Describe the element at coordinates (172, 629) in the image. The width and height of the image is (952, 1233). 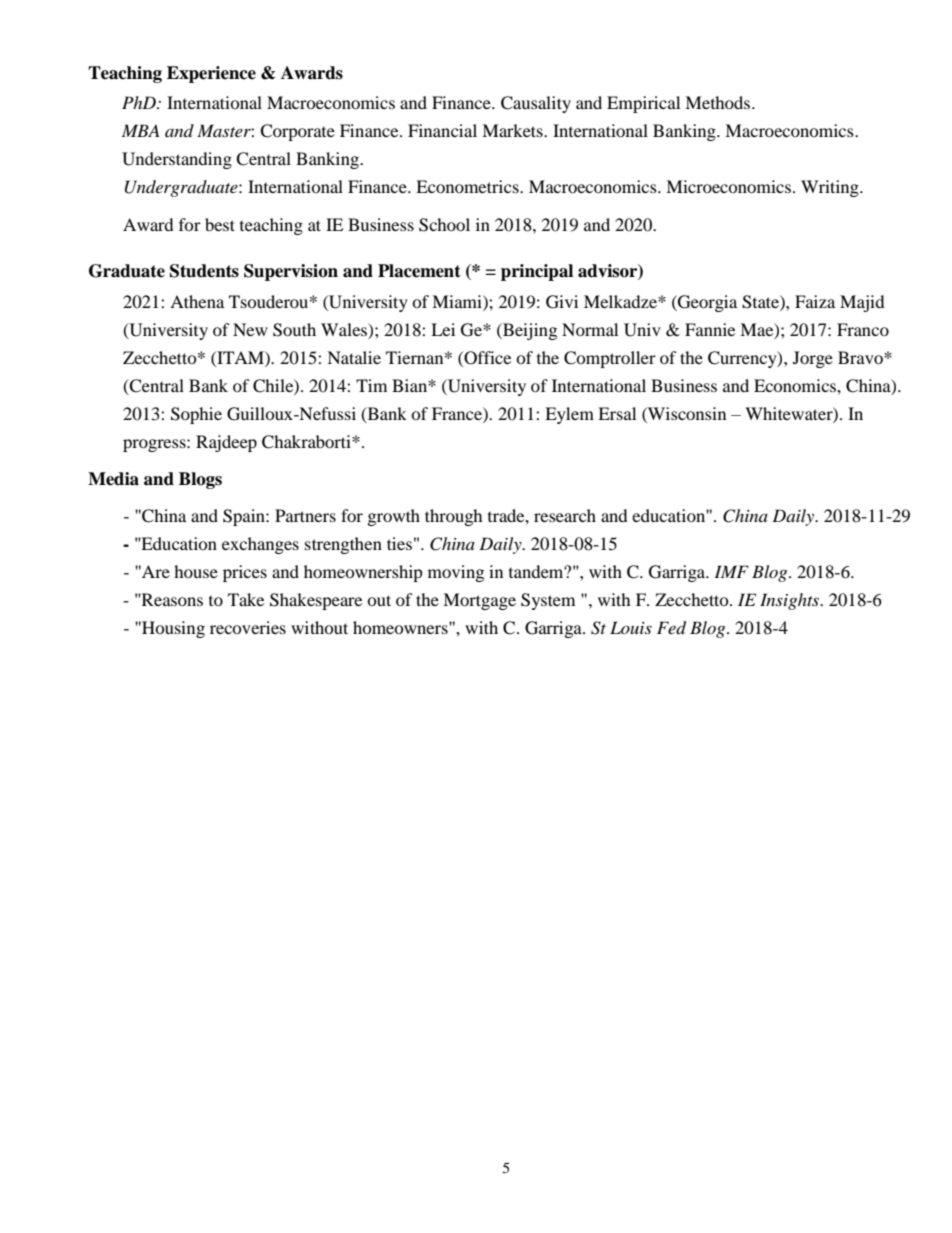
I see `Housing` at that location.
